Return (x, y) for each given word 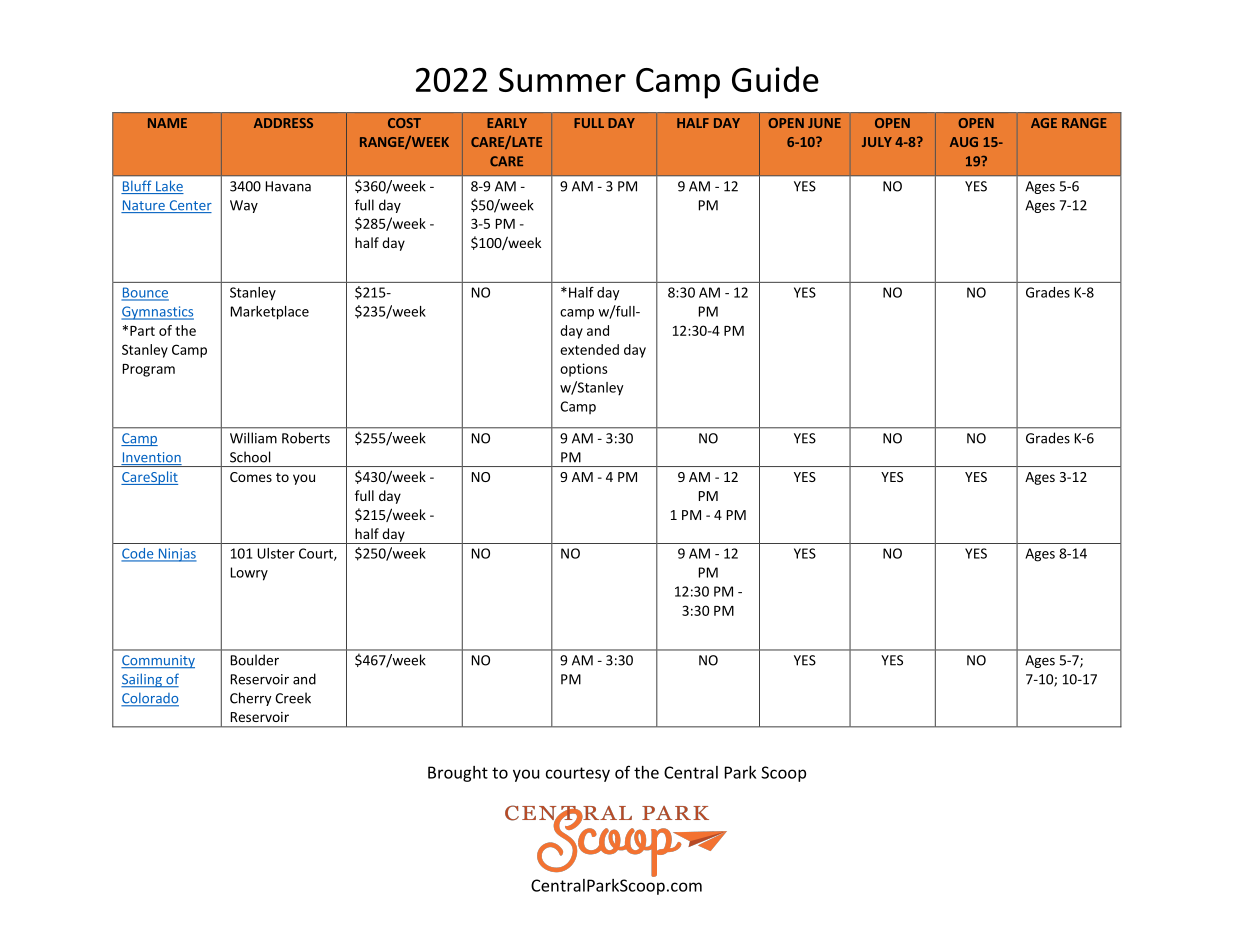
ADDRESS (283, 123)
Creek (293, 698)
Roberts (306, 438)
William (253, 438)
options (583, 370)
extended (589, 349)
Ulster (276, 553)
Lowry (249, 574)
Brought (458, 774)
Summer (562, 80)
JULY (877, 142)
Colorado (150, 699)
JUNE (824, 123)
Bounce (145, 293)
